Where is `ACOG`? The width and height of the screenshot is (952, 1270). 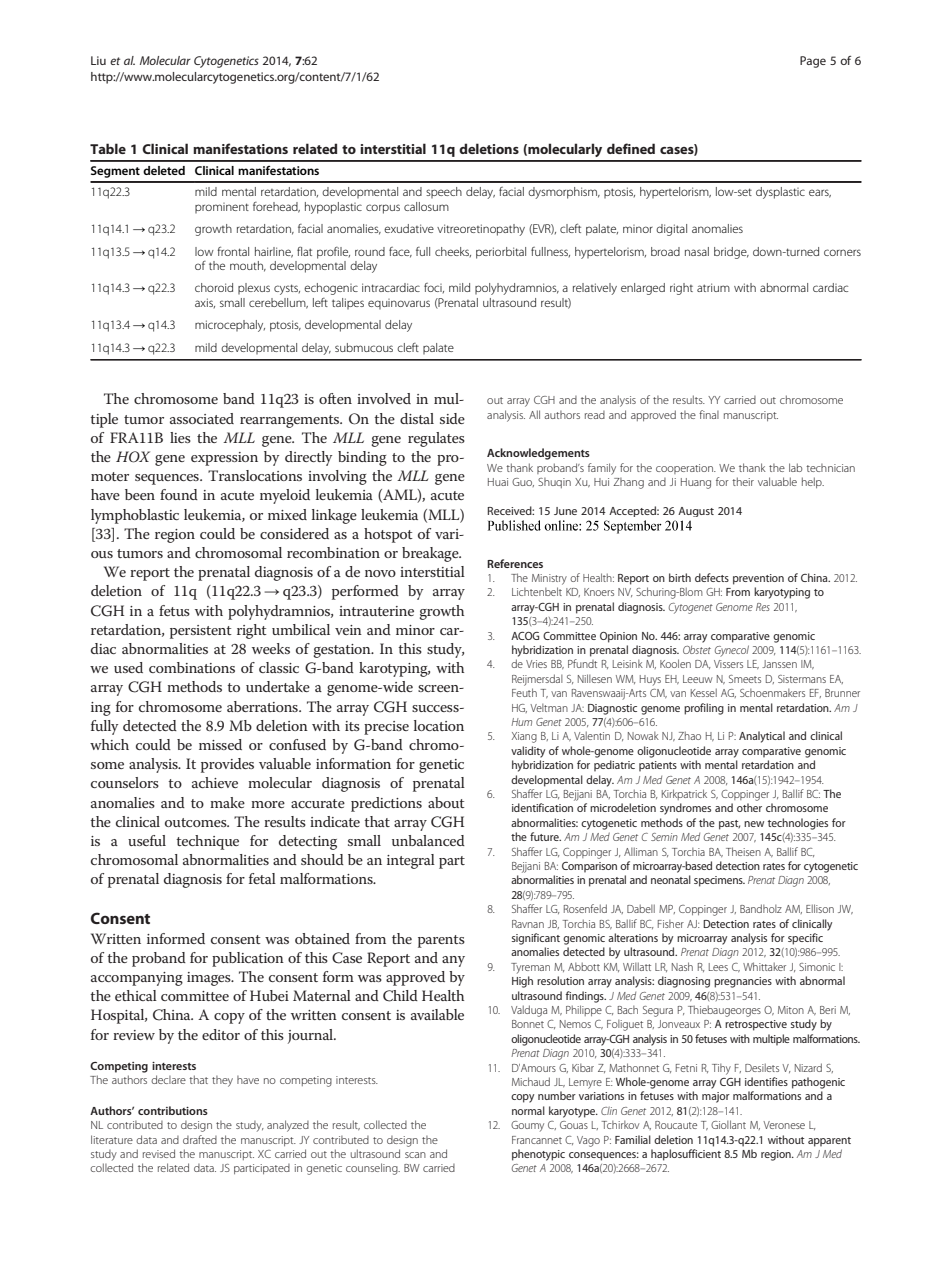
ACOG is located at coordinates (525, 636).
